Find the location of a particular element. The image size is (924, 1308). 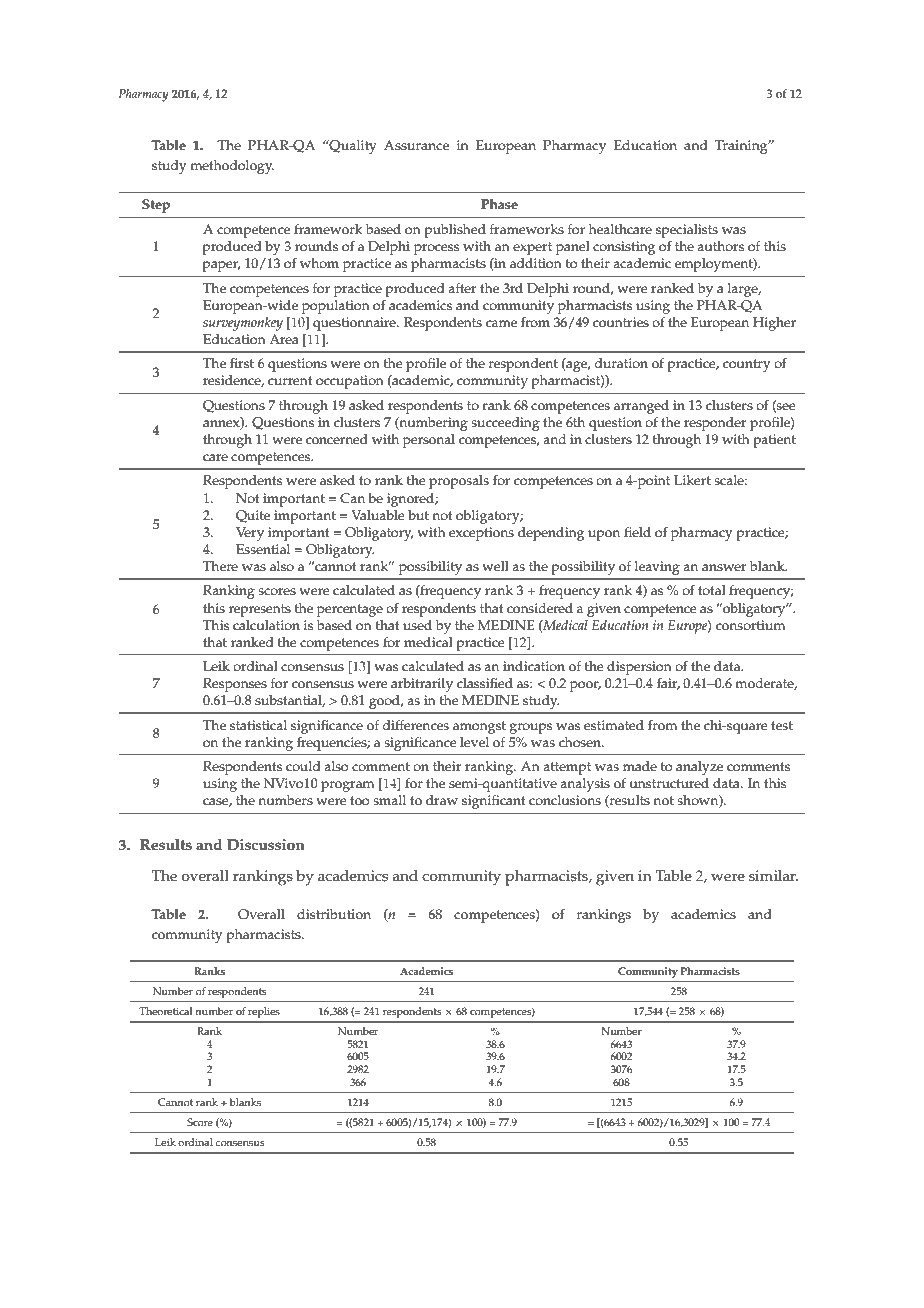

unstructured is located at coordinates (669, 783).
